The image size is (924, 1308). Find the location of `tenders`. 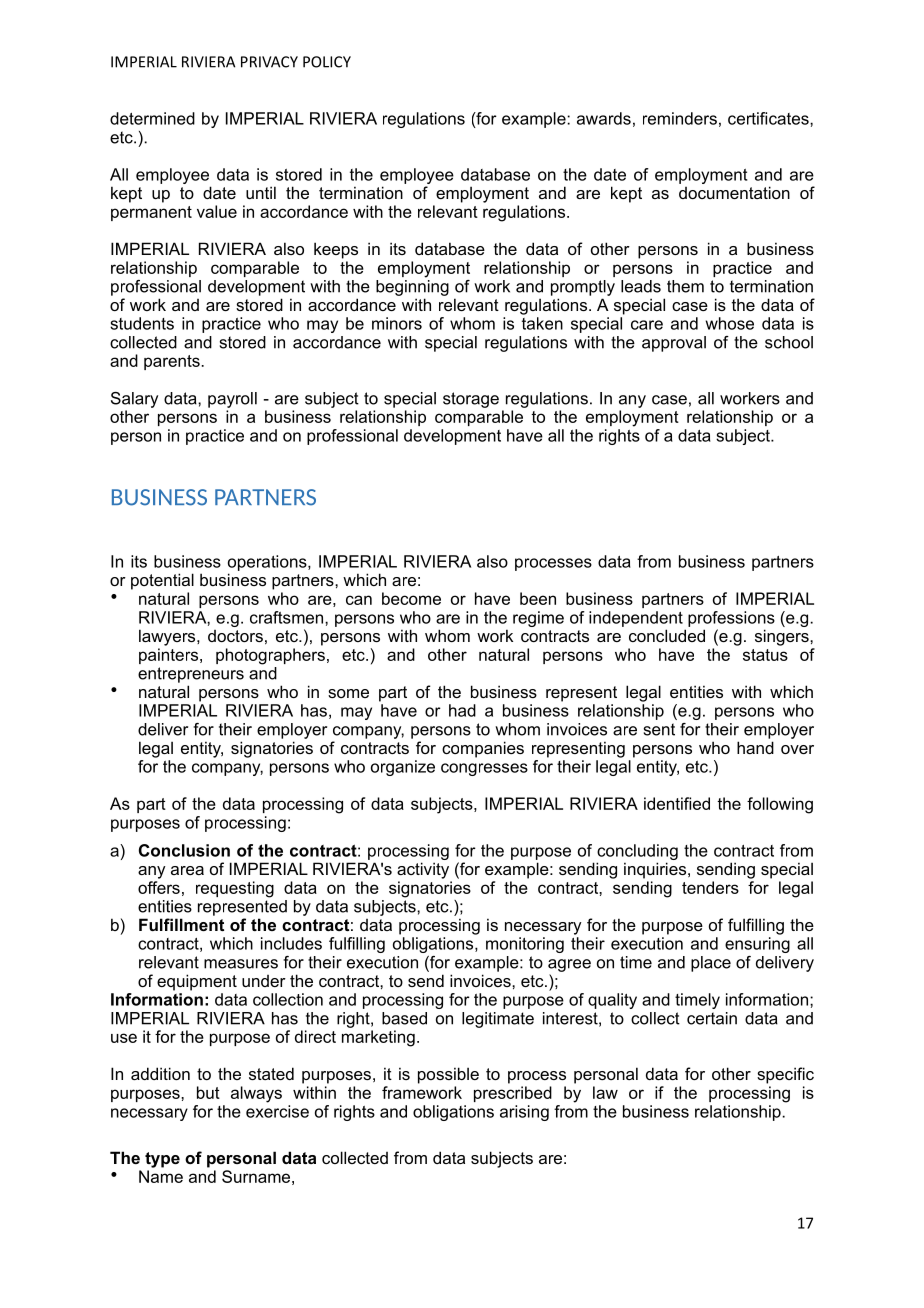

tenders is located at coordinates (710, 887).
